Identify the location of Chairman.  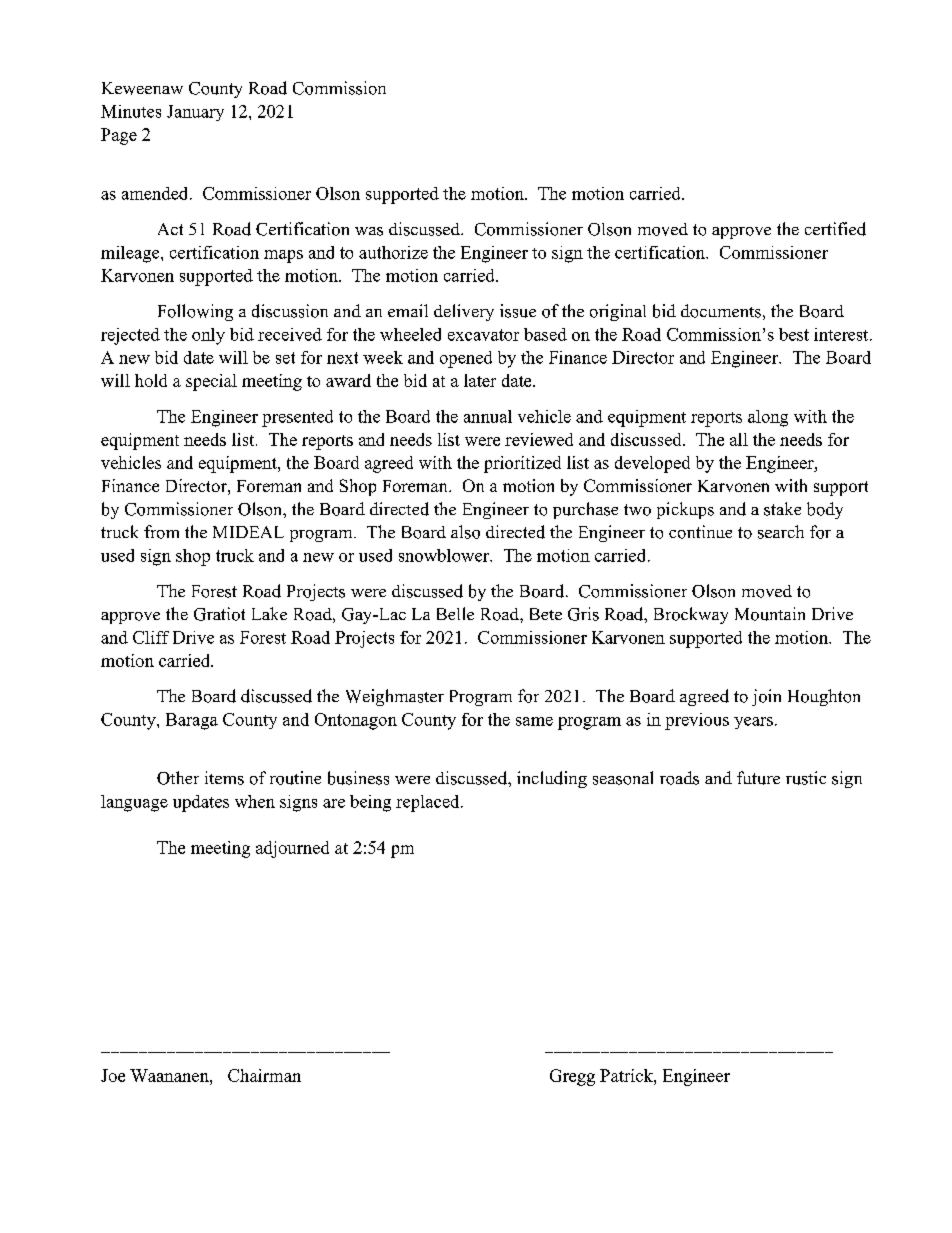
(264, 1075).
